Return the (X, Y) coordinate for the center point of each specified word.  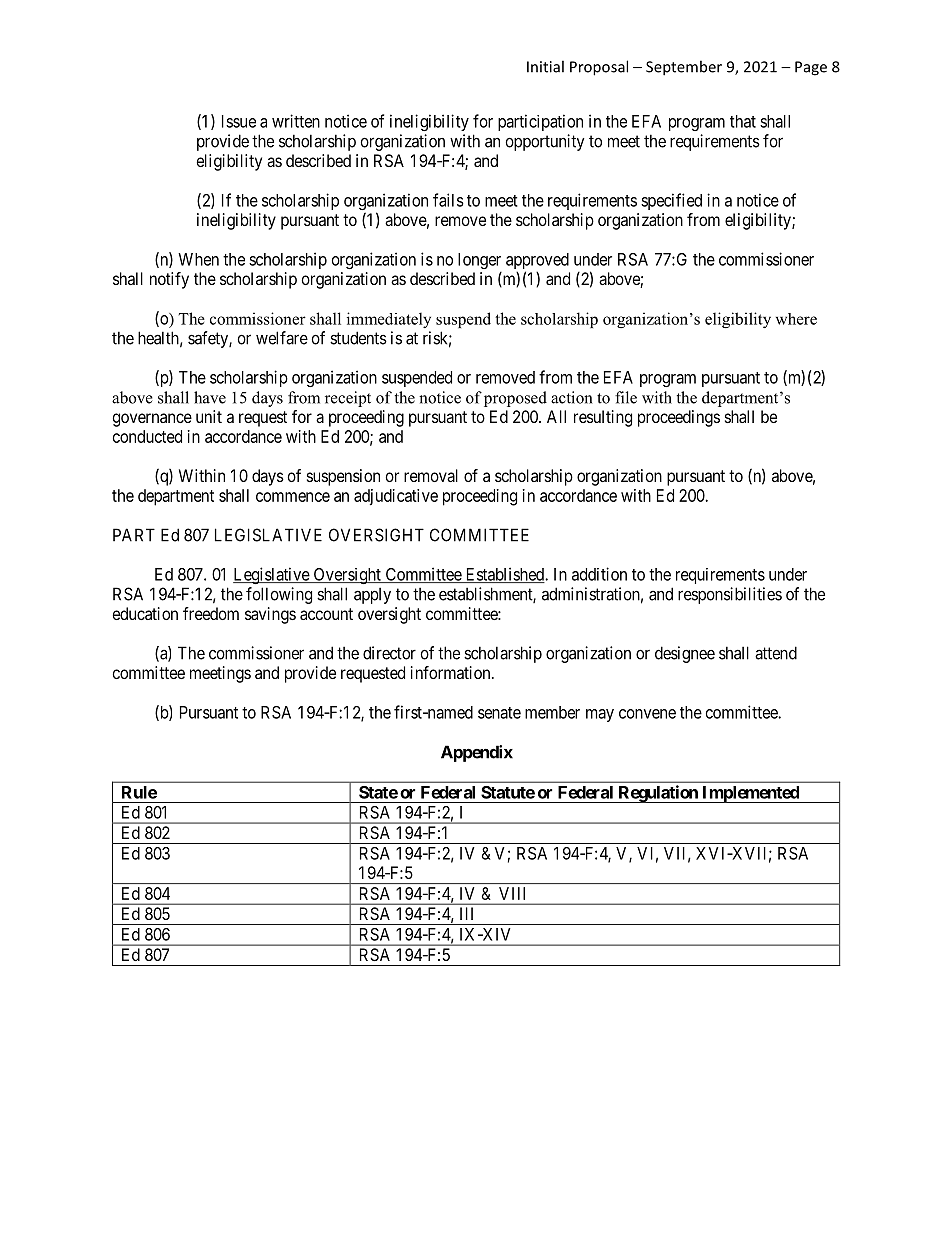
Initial (545, 66)
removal (431, 475)
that (743, 121)
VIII (512, 893)
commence (293, 497)
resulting (603, 418)
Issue (239, 121)
